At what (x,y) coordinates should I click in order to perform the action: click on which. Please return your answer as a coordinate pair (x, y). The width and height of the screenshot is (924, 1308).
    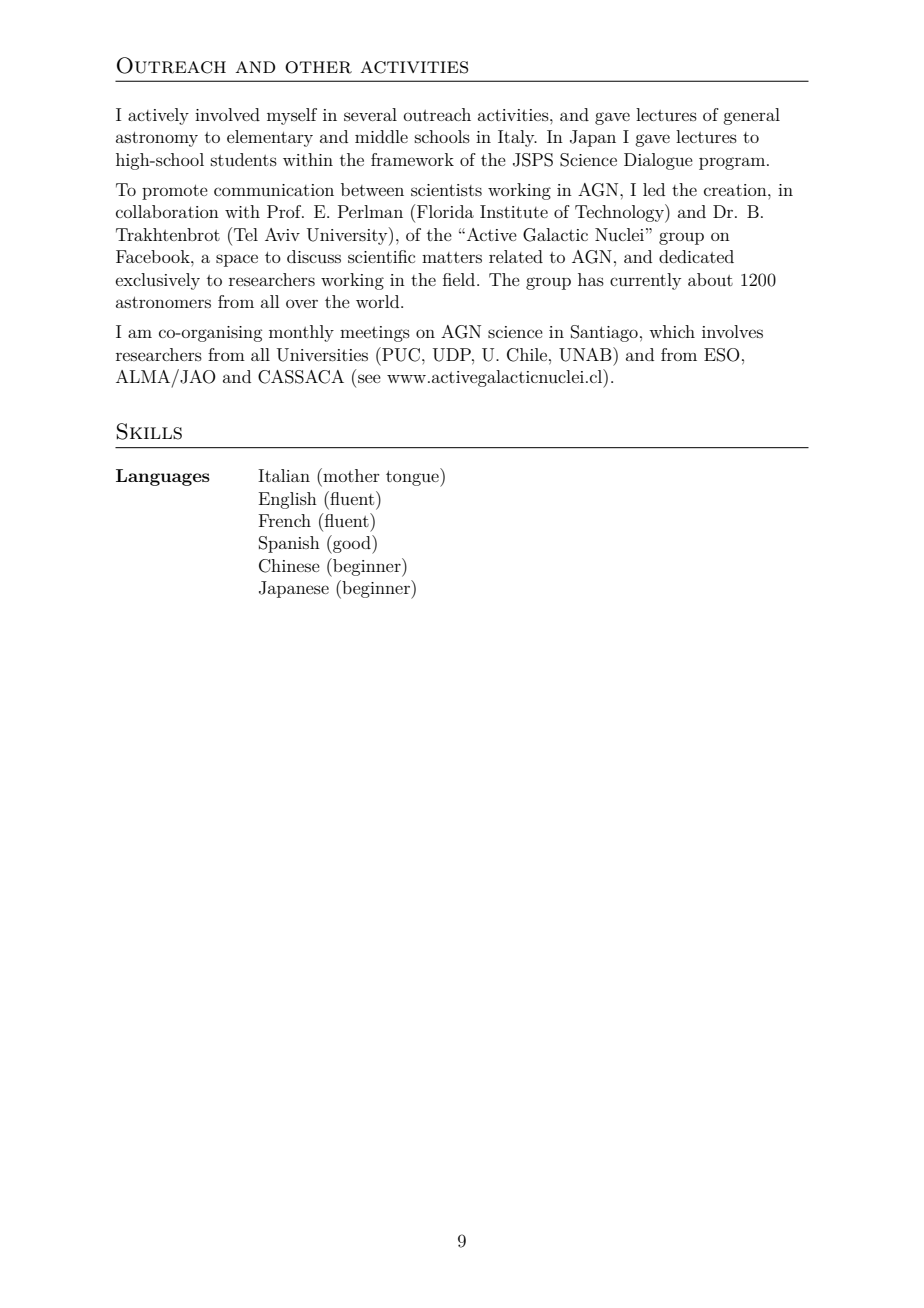
    Looking at the image, I should click on (672, 331).
